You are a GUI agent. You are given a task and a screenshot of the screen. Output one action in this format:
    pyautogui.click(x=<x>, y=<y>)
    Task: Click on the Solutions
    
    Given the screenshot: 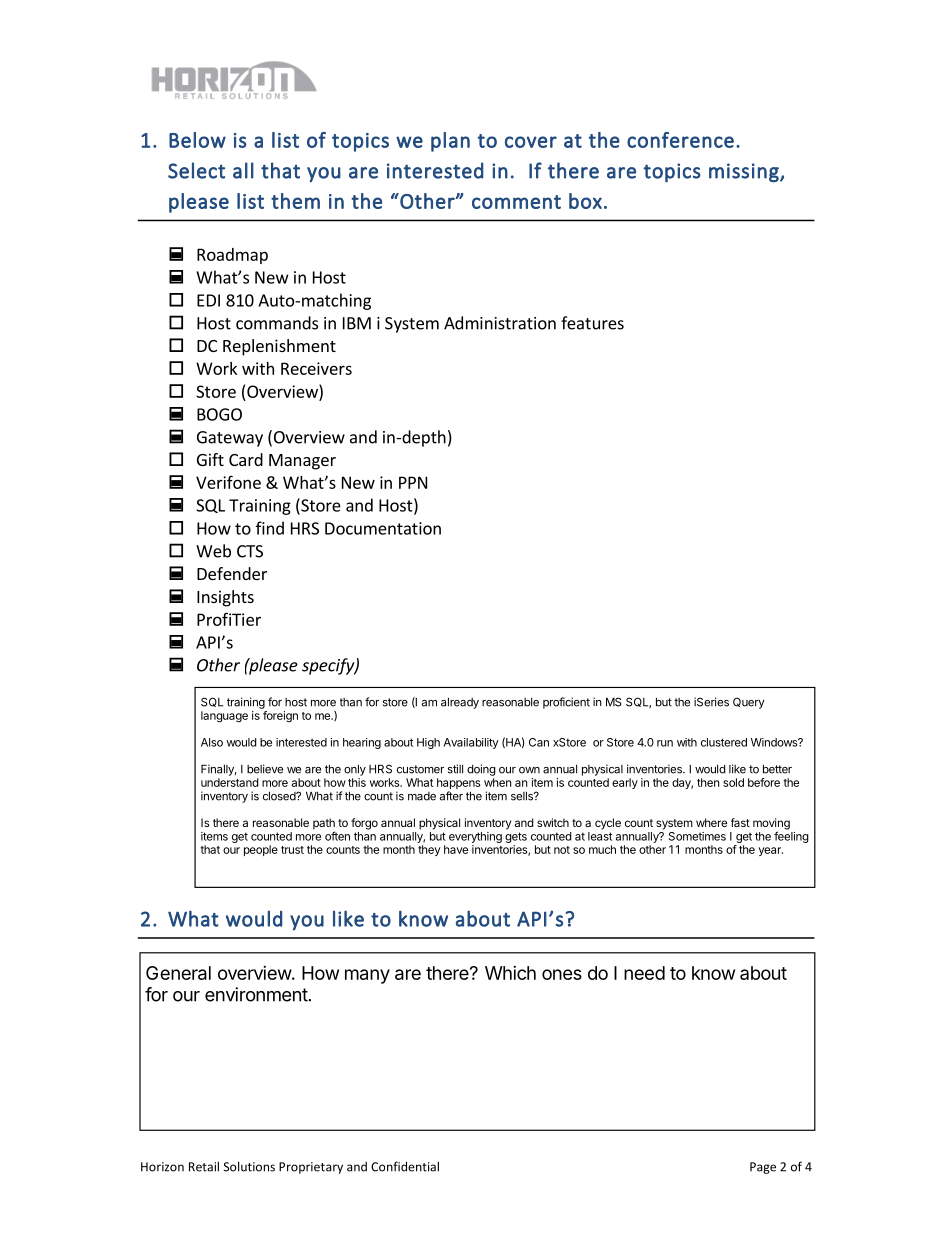 What is the action you would take?
    pyautogui.click(x=249, y=1166)
